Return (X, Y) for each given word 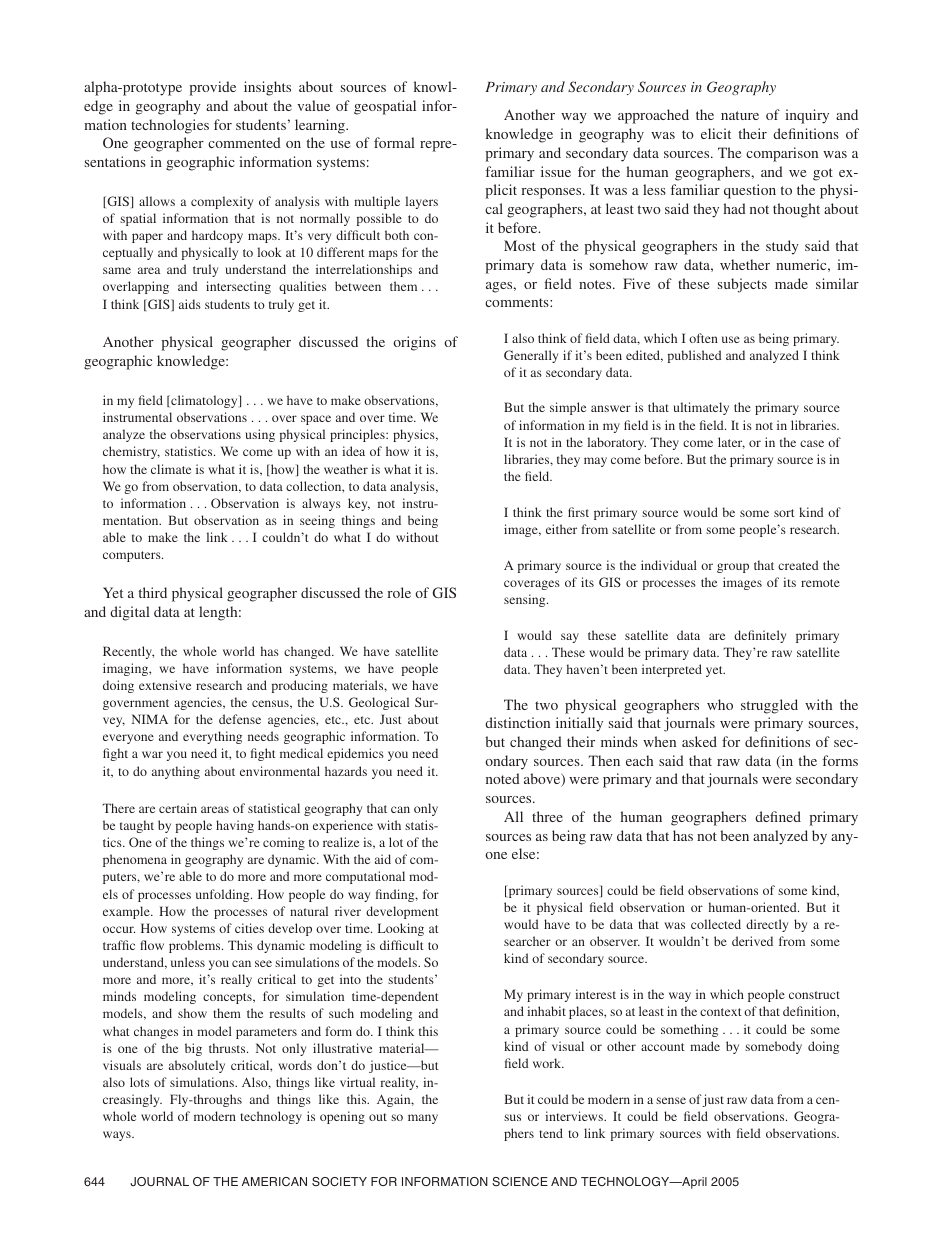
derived (752, 941)
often (703, 338)
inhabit (546, 1011)
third (153, 592)
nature (740, 115)
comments (518, 302)
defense (240, 719)
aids (190, 304)
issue (556, 171)
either (561, 529)
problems (196, 946)
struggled (769, 706)
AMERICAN (274, 1181)
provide (212, 88)
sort (784, 513)
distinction (517, 722)
